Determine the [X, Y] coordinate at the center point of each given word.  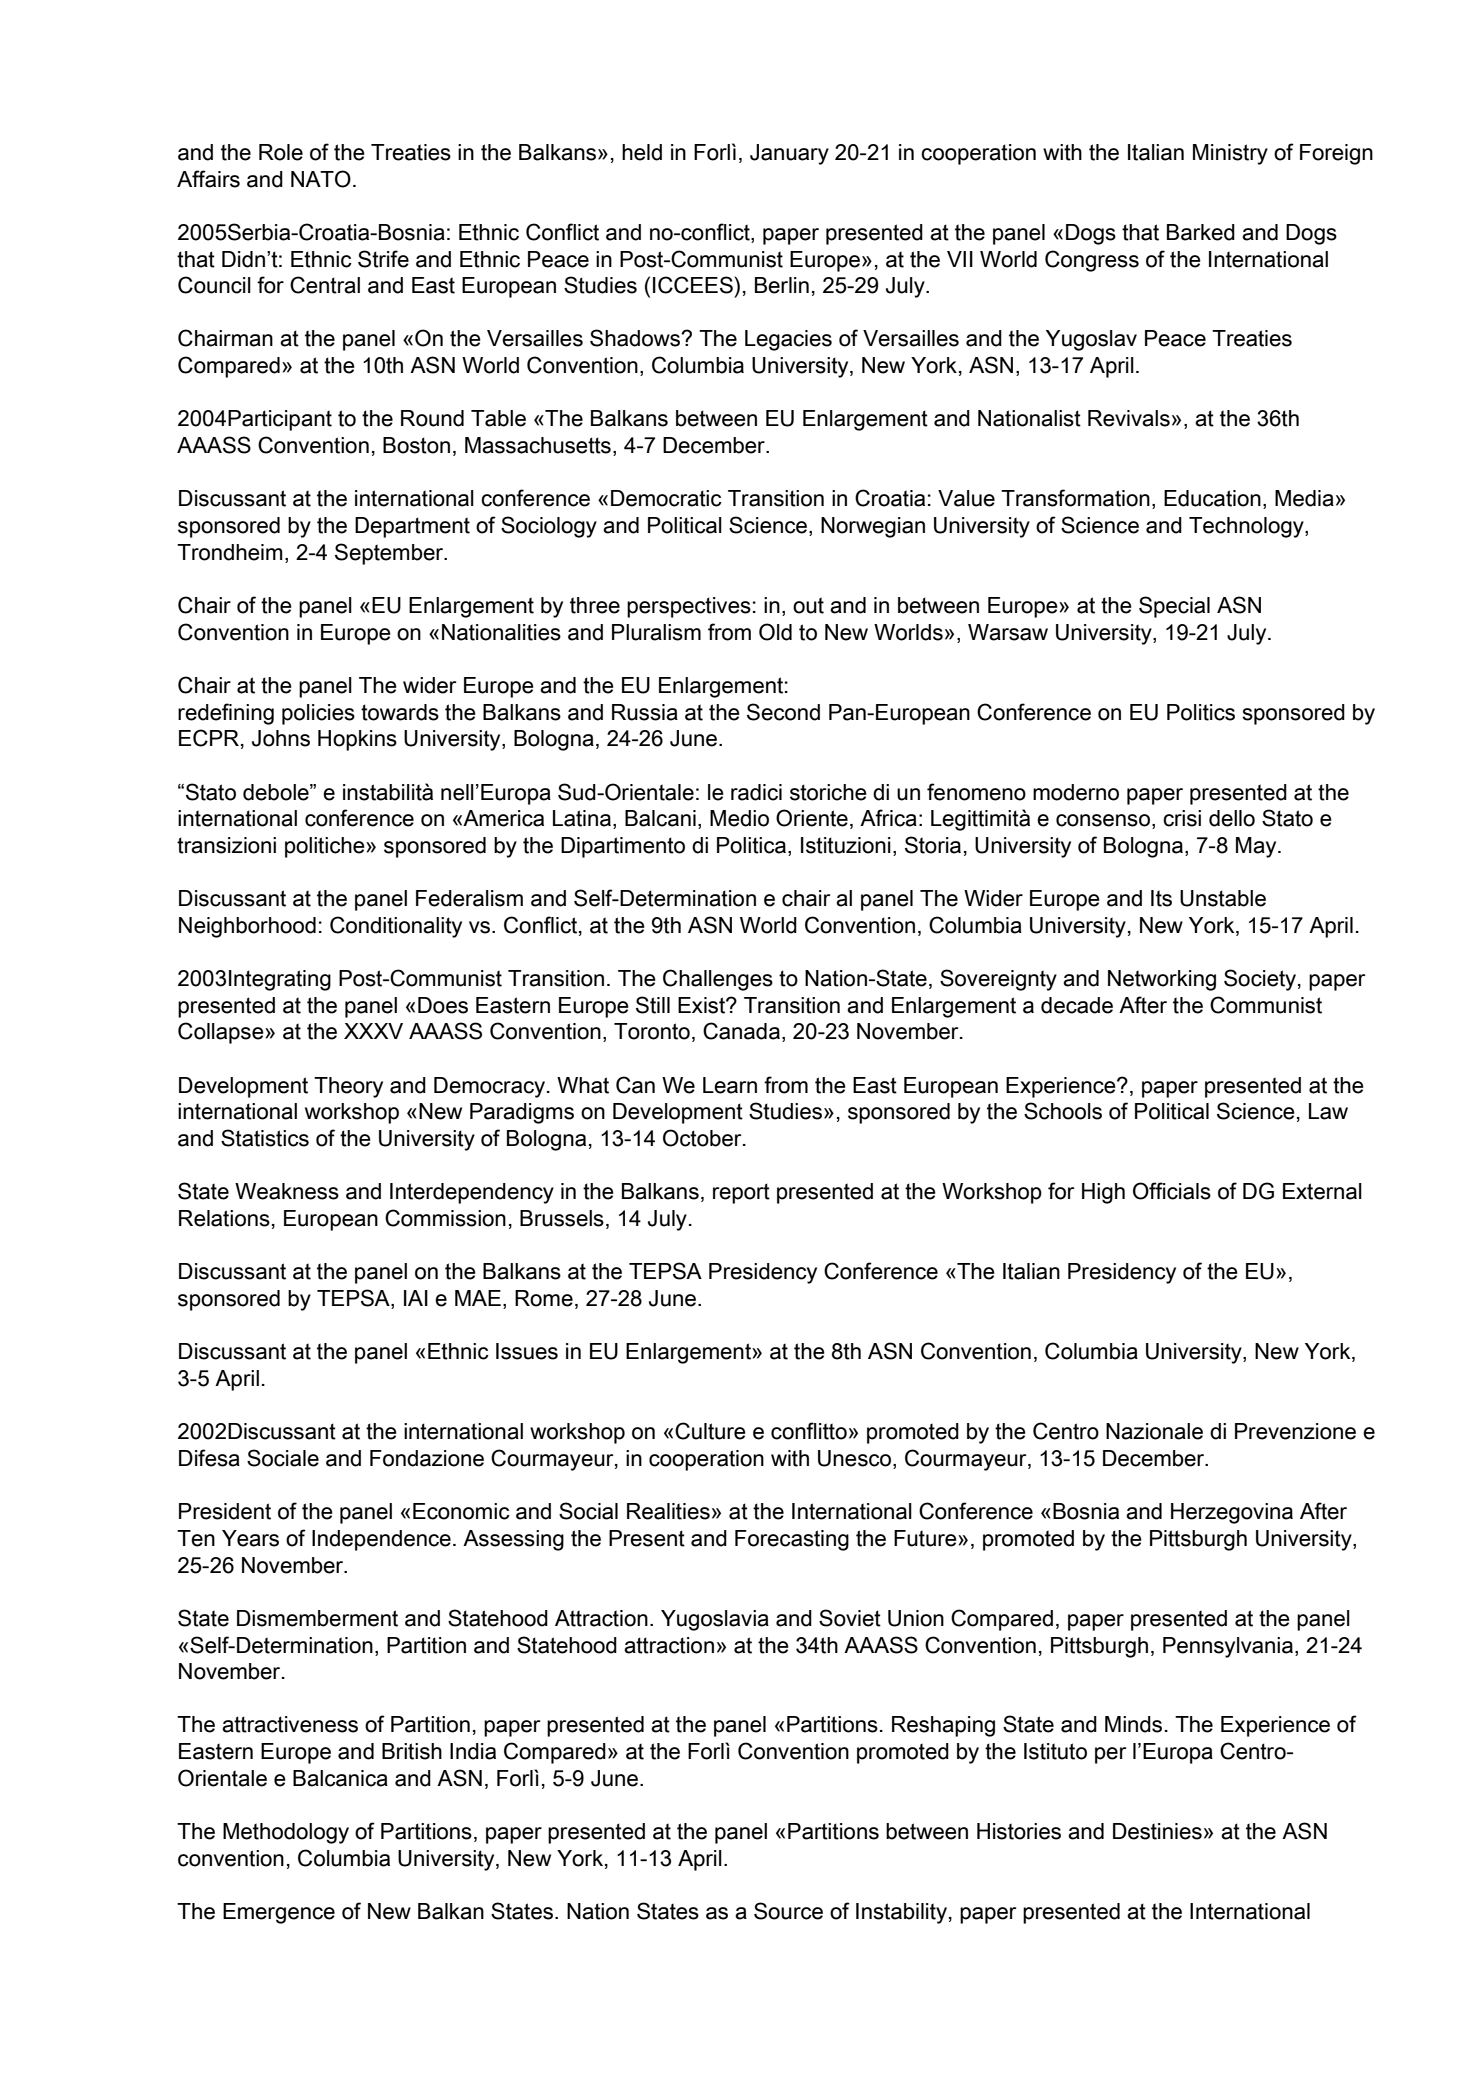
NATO [321, 179]
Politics [1201, 712]
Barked [1201, 232]
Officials [1172, 1191]
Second [783, 712]
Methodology [286, 1833]
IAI [416, 1298]
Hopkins [357, 740]
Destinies [1157, 1831]
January [789, 154]
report [741, 1193]
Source [788, 1911]
